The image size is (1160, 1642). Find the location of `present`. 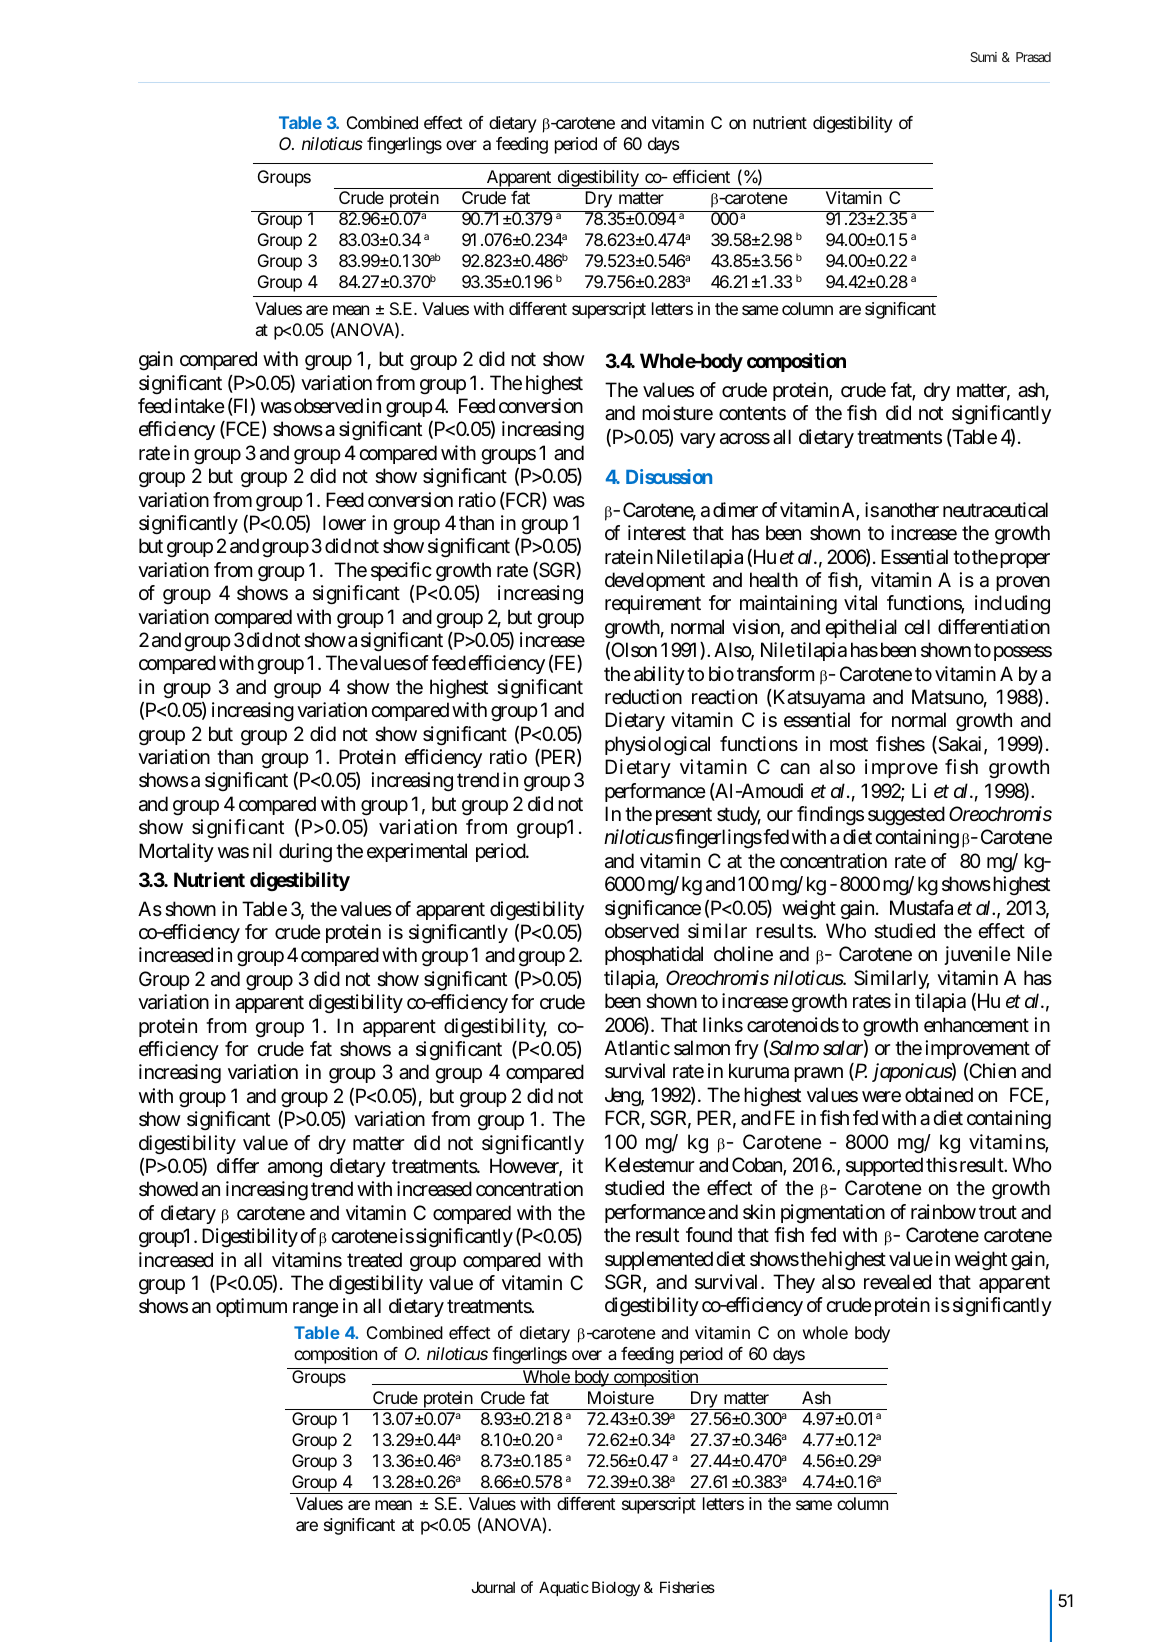

present is located at coordinates (684, 816).
